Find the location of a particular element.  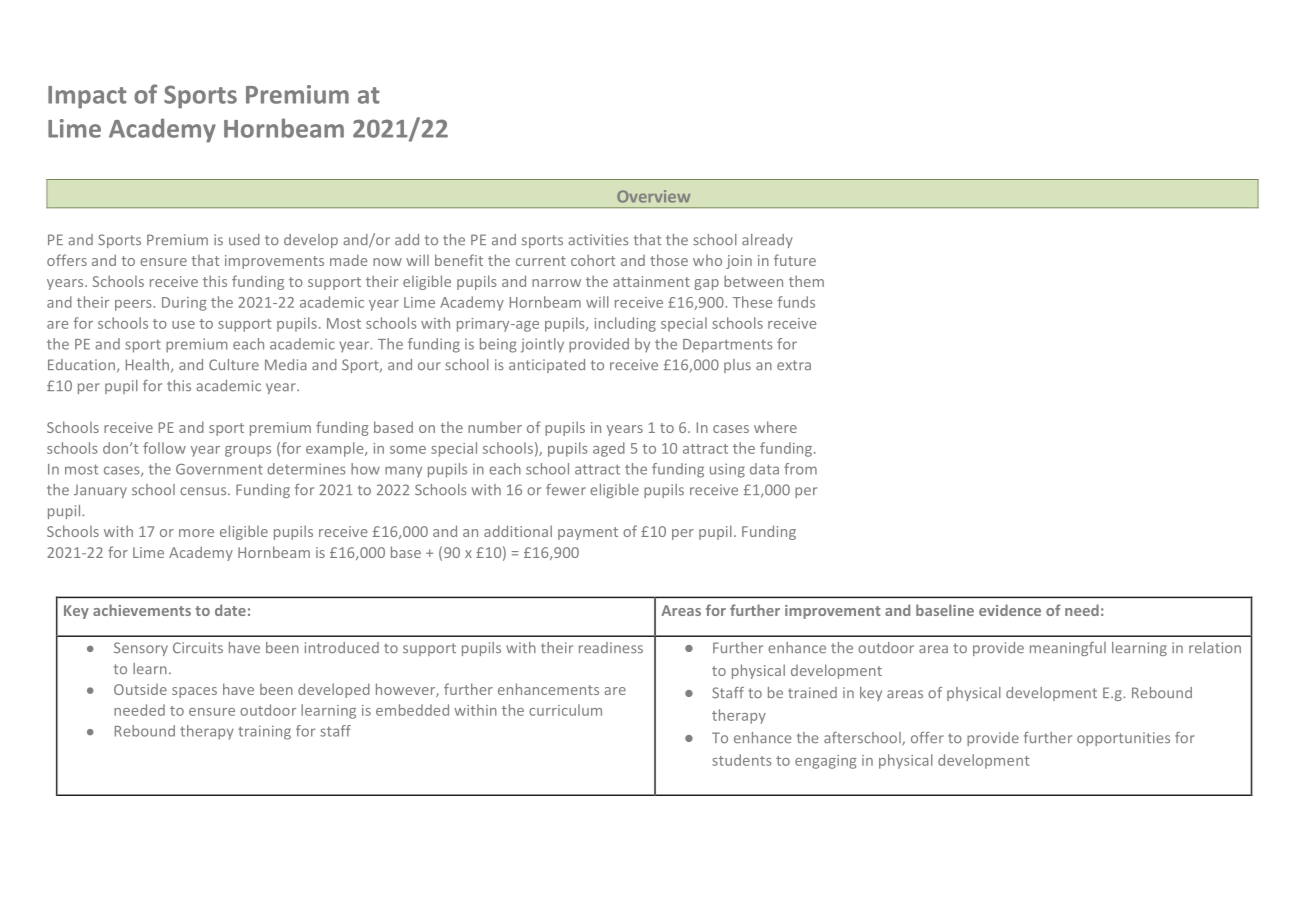

funds is located at coordinates (796, 302).
